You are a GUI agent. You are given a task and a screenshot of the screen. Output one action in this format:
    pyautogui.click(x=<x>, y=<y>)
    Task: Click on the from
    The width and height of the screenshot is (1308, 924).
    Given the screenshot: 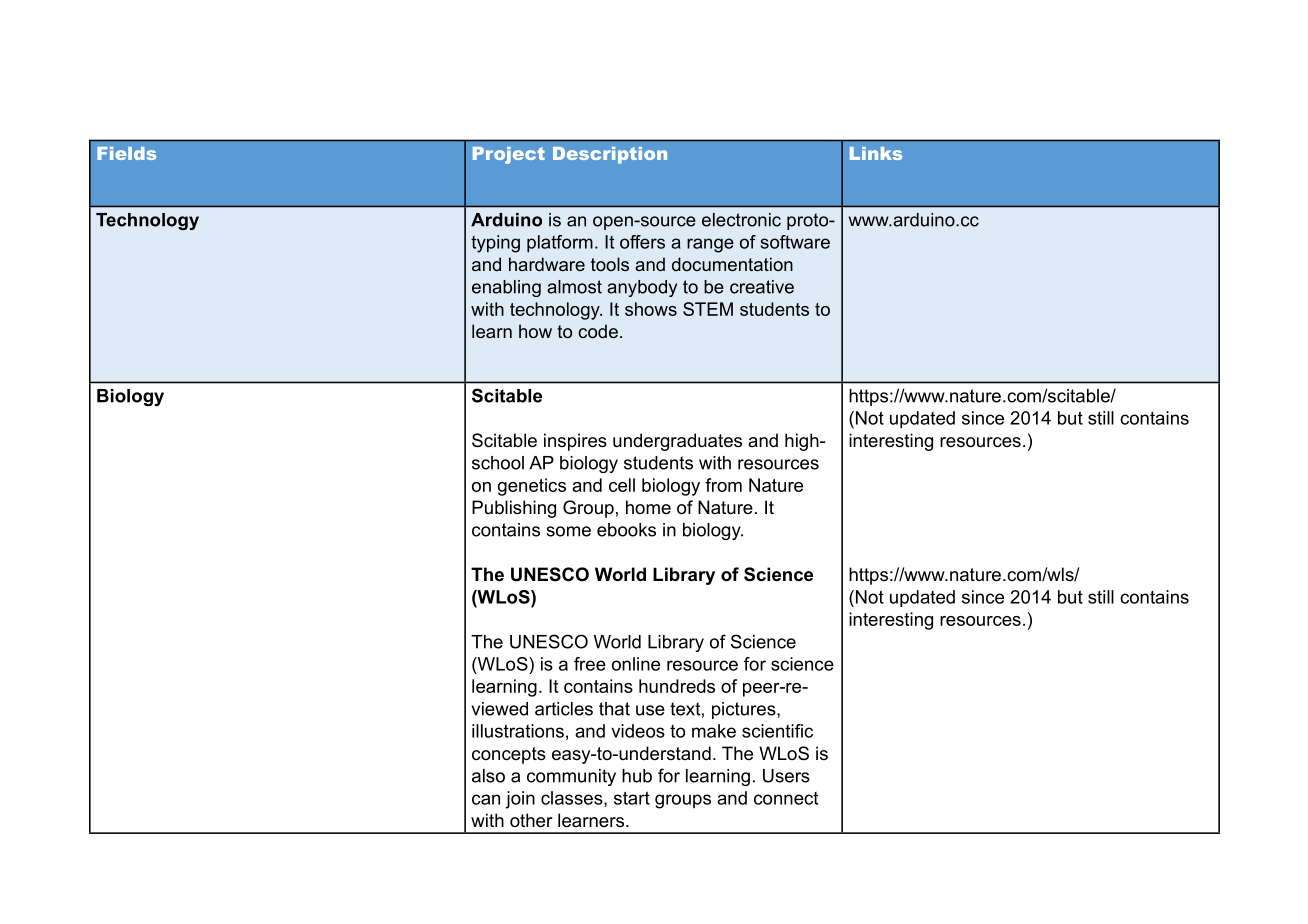 What is the action you would take?
    pyautogui.click(x=723, y=485)
